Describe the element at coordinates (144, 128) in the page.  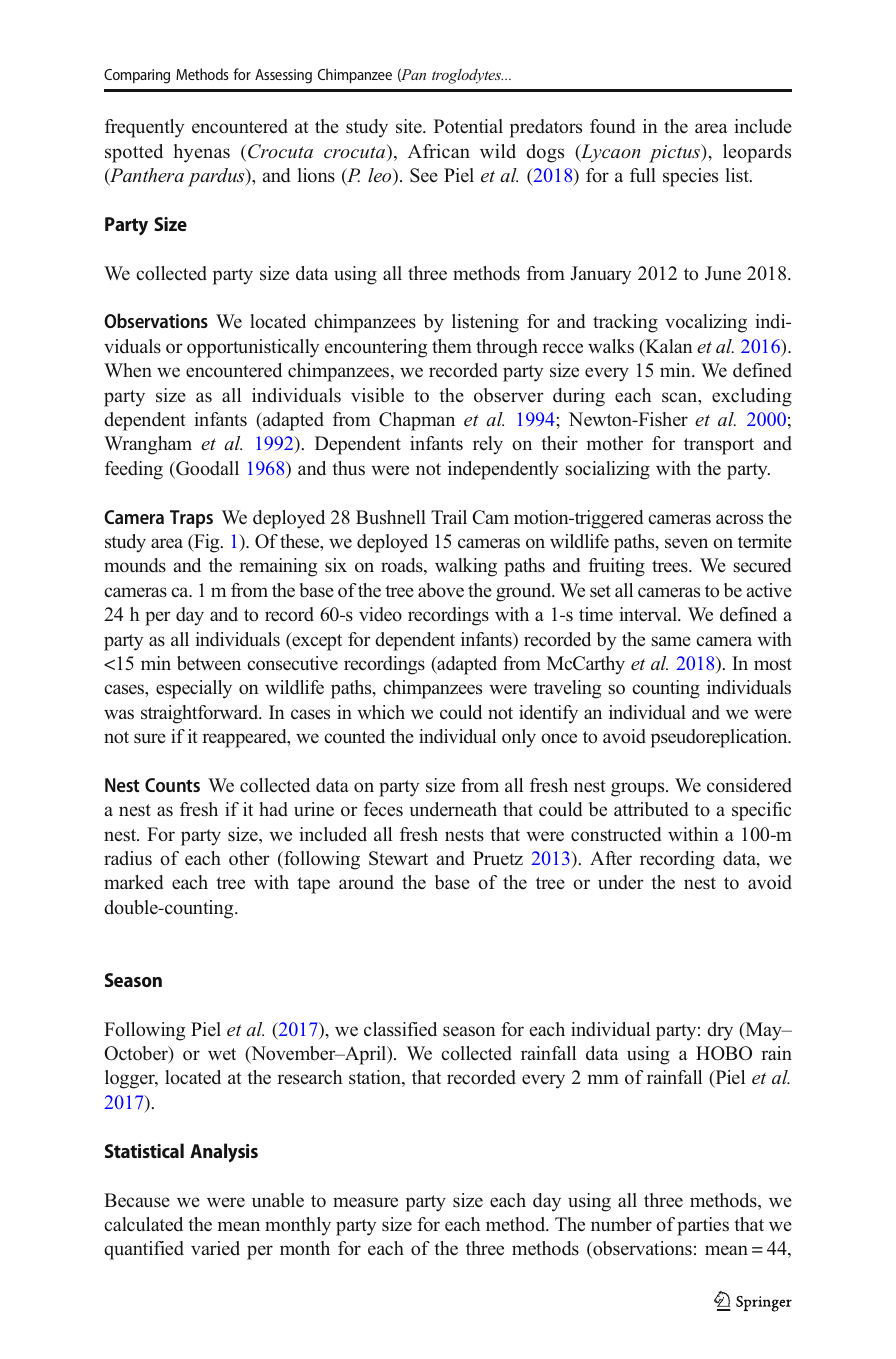
I see `frequently` at that location.
